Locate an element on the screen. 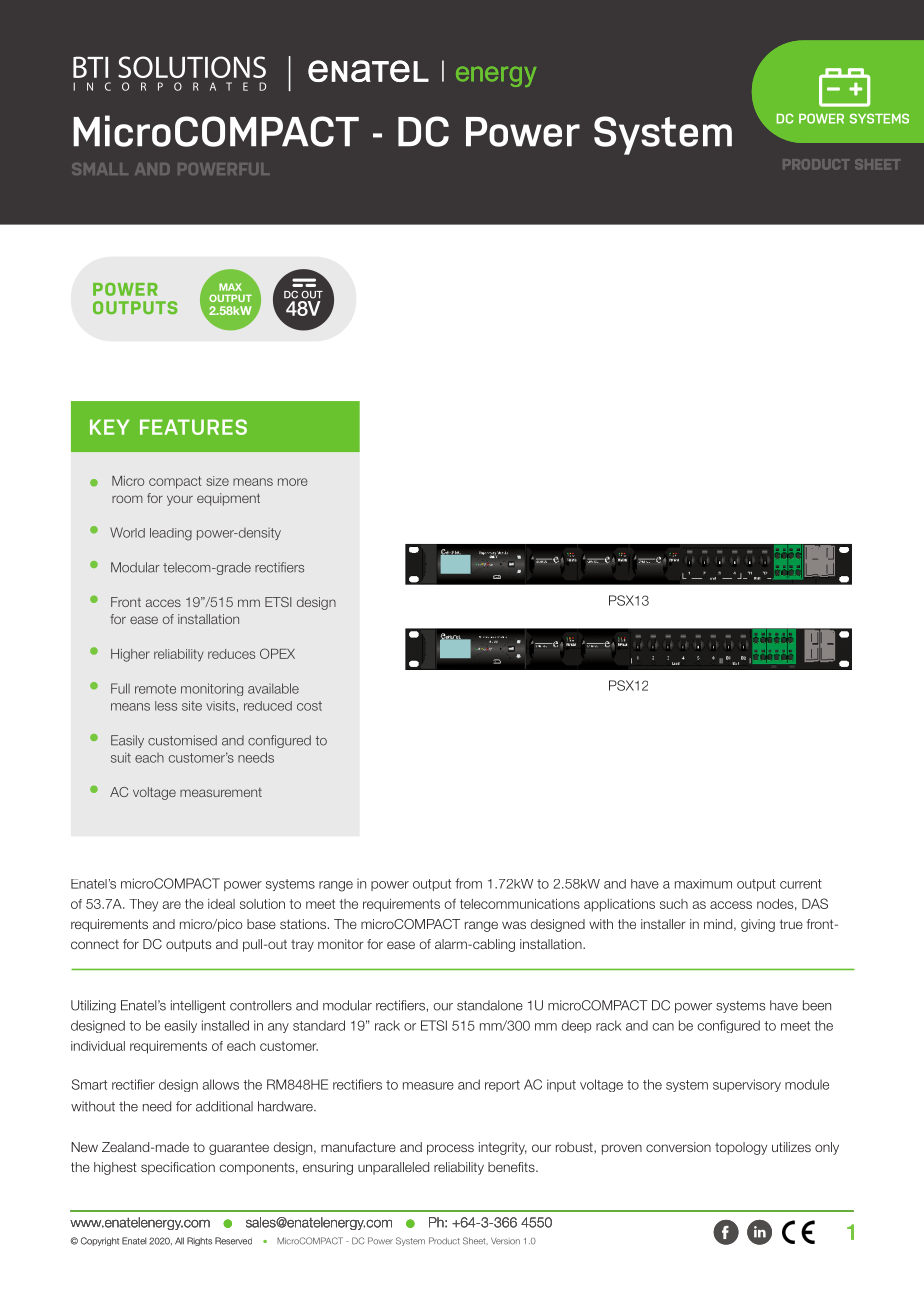 This screenshot has width=924, height=1308. suit is located at coordinates (121, 757).
